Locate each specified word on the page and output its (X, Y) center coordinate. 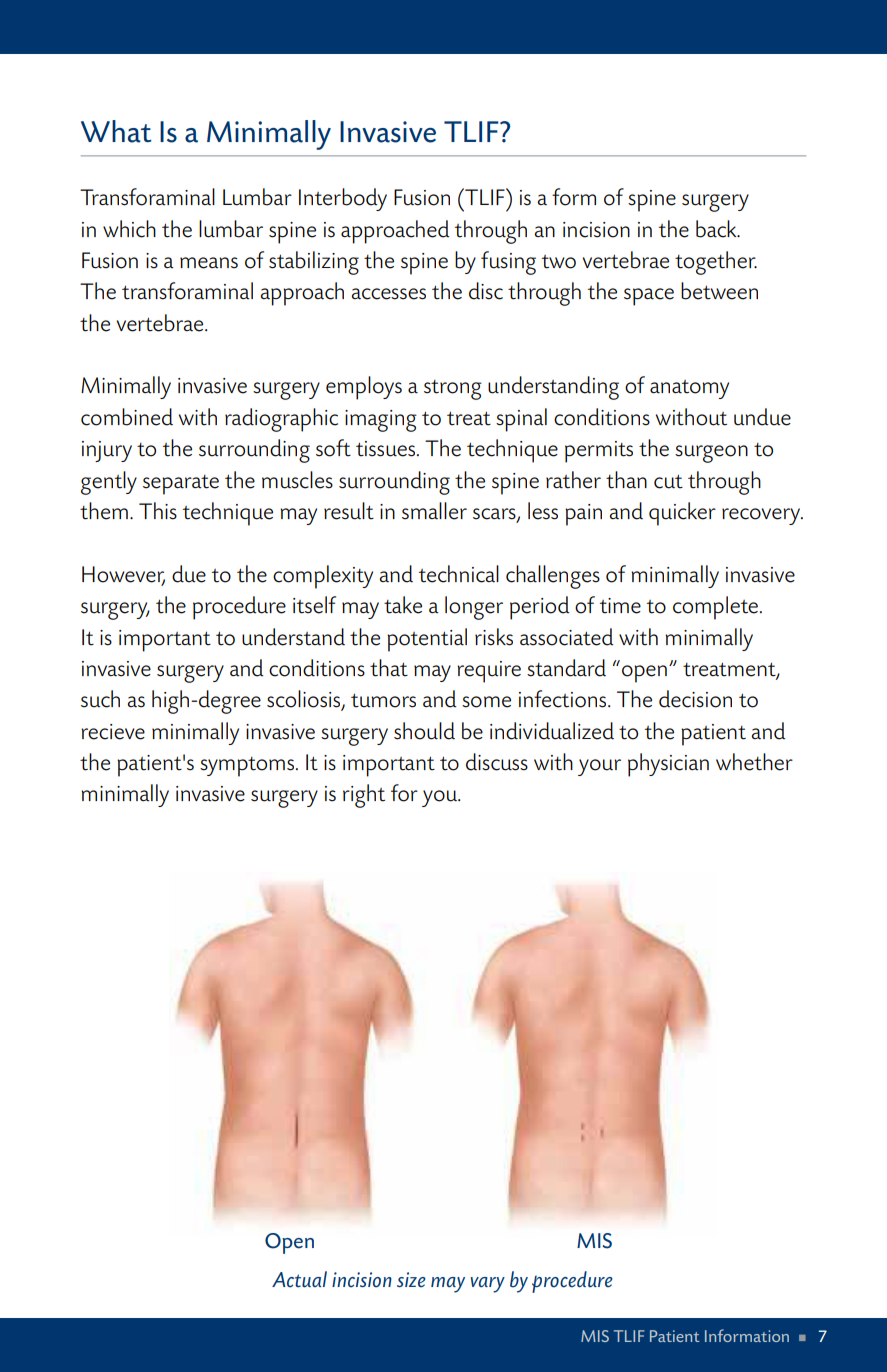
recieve (113, 732)
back (717, 229)
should (424, 731)
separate (181, 485)
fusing (508, 263)
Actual (299, 1279)
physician (668, 765)
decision (695, 699)
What (116, 131)
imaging (381, 421)
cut (668, 481)
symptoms (247, 767)
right (364, 796)
